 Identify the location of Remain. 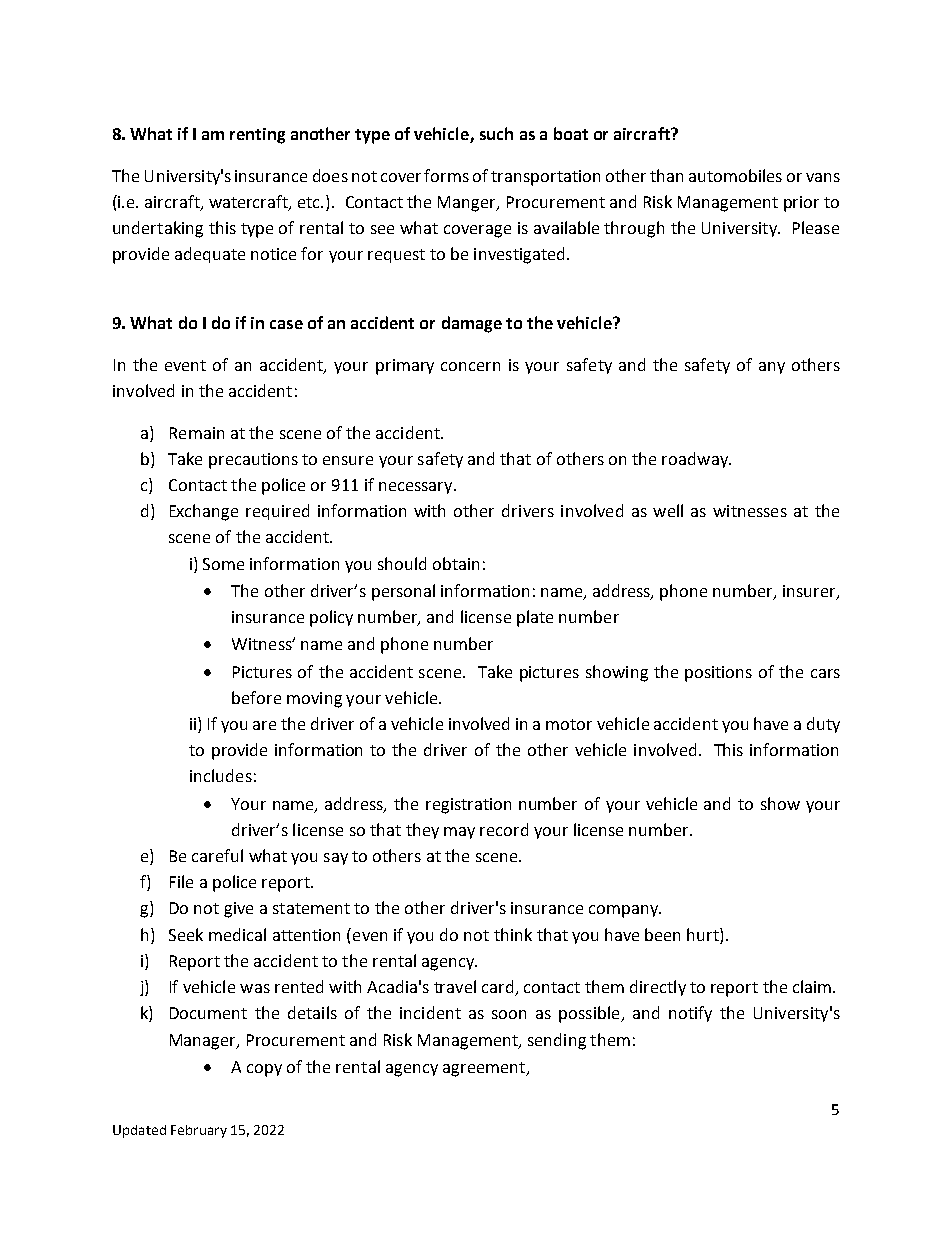
(197, 433).
